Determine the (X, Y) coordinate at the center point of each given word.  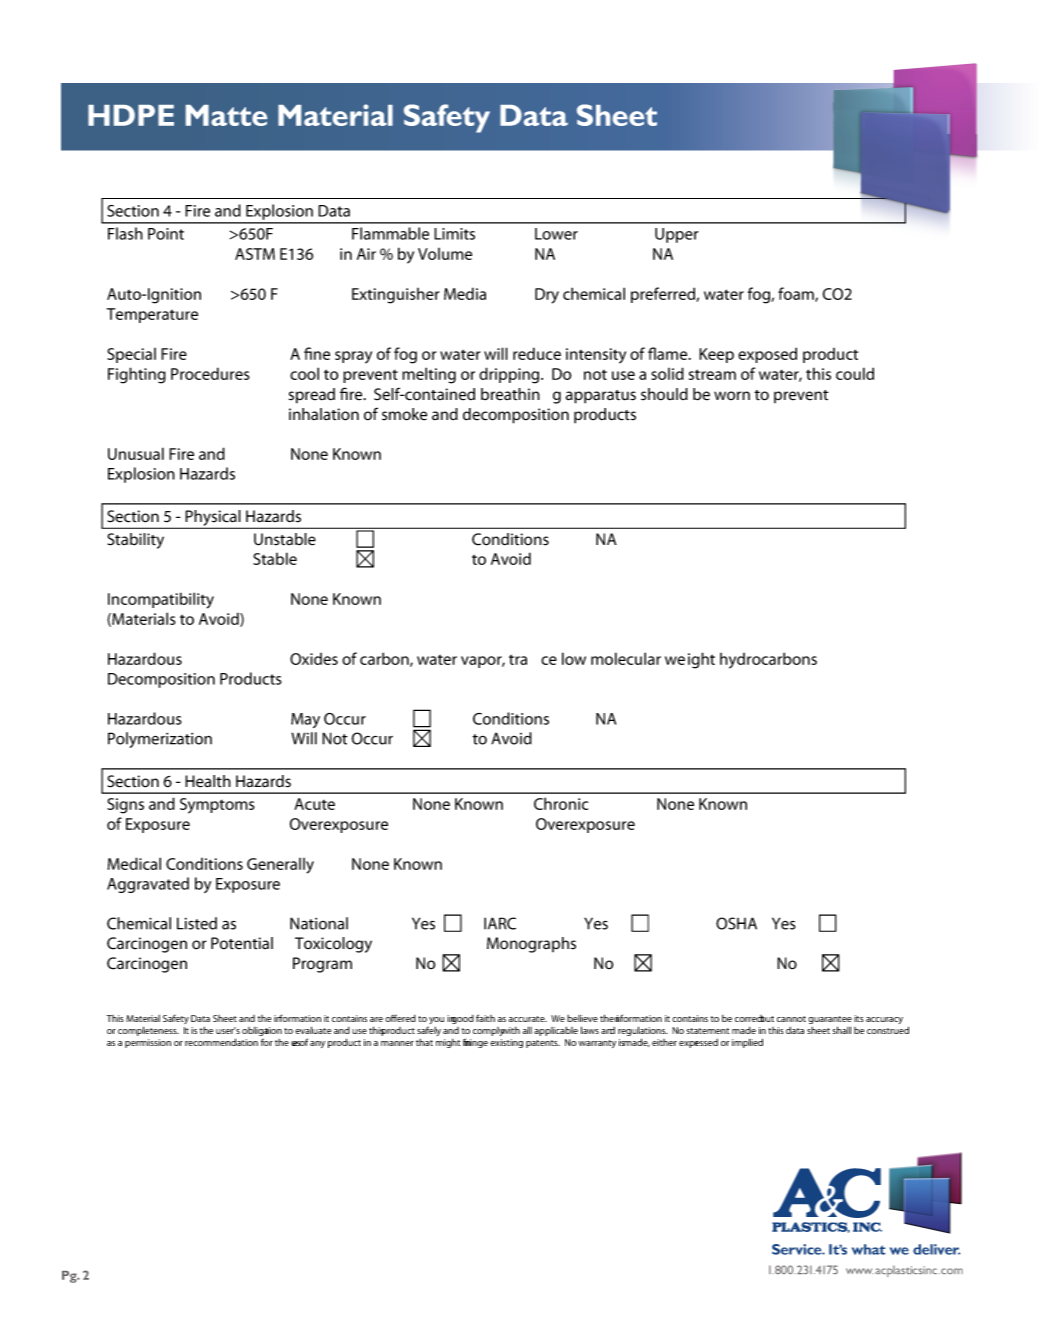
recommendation (221, 1042)
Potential (242, 943)
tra (518, 659)
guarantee (830, 1021)
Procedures (210, 373)
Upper (677, 235)
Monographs (531, 945)
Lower (556, 234)
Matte (226, 115)
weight (690, 660)
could (855, 373)
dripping (510, 375)
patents (543, 1044)
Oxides (314, 659)
